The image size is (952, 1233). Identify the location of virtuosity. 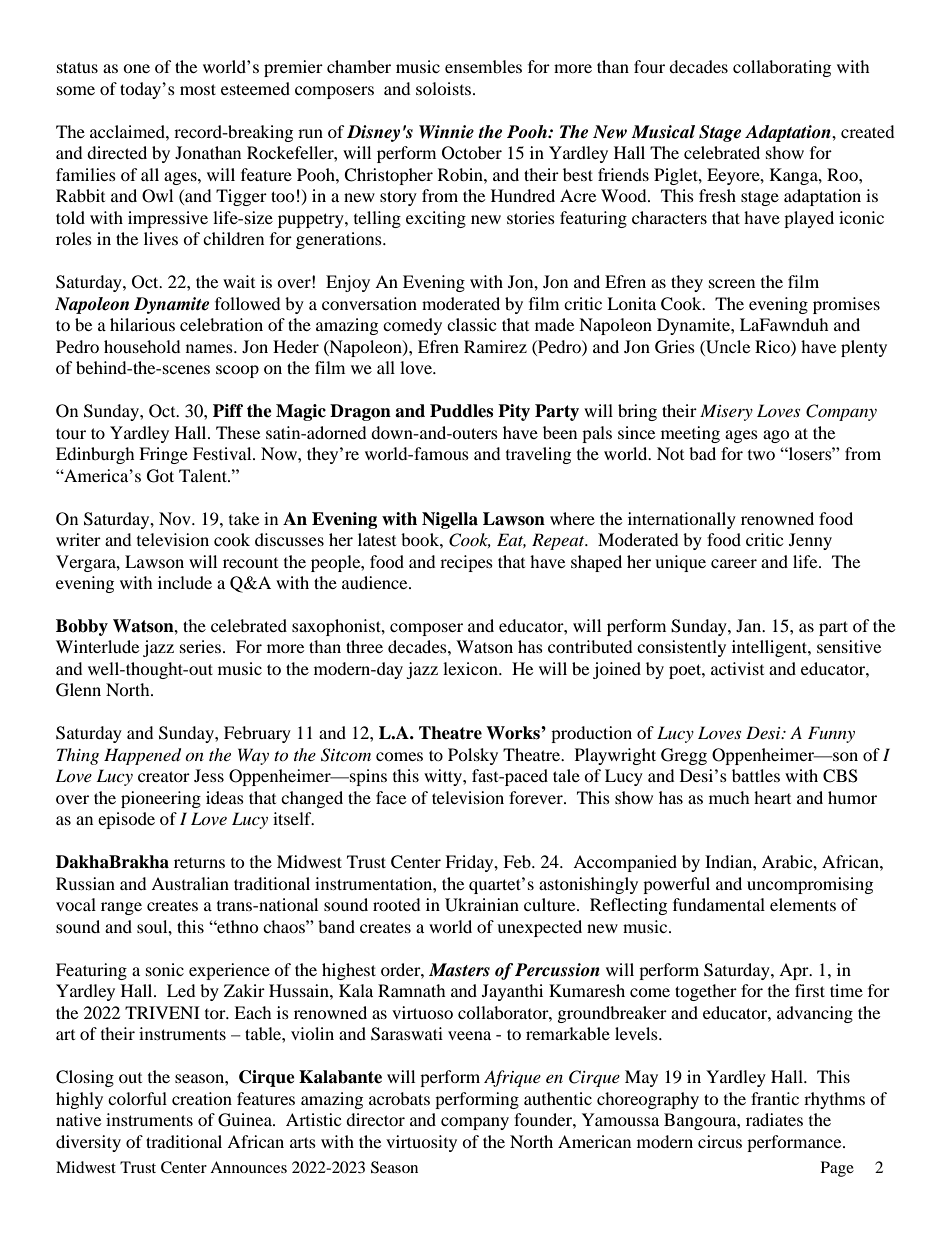
(421, 1143).
